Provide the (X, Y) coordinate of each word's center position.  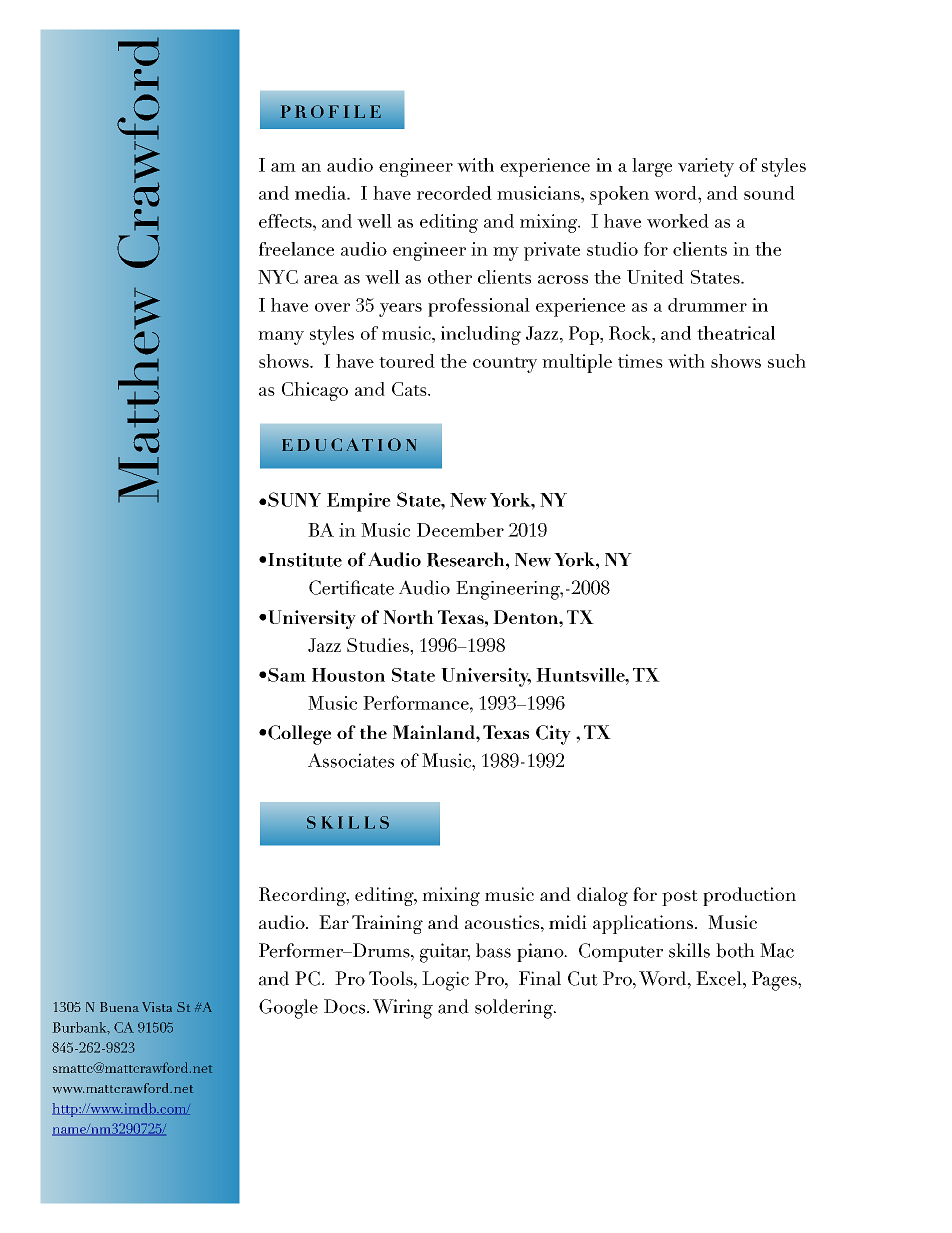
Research (467, 559)
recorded (454, 193)
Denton (526, 617)
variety (706, 167)
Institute (305, 560)
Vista (157, 1007)
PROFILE (331, 111)
